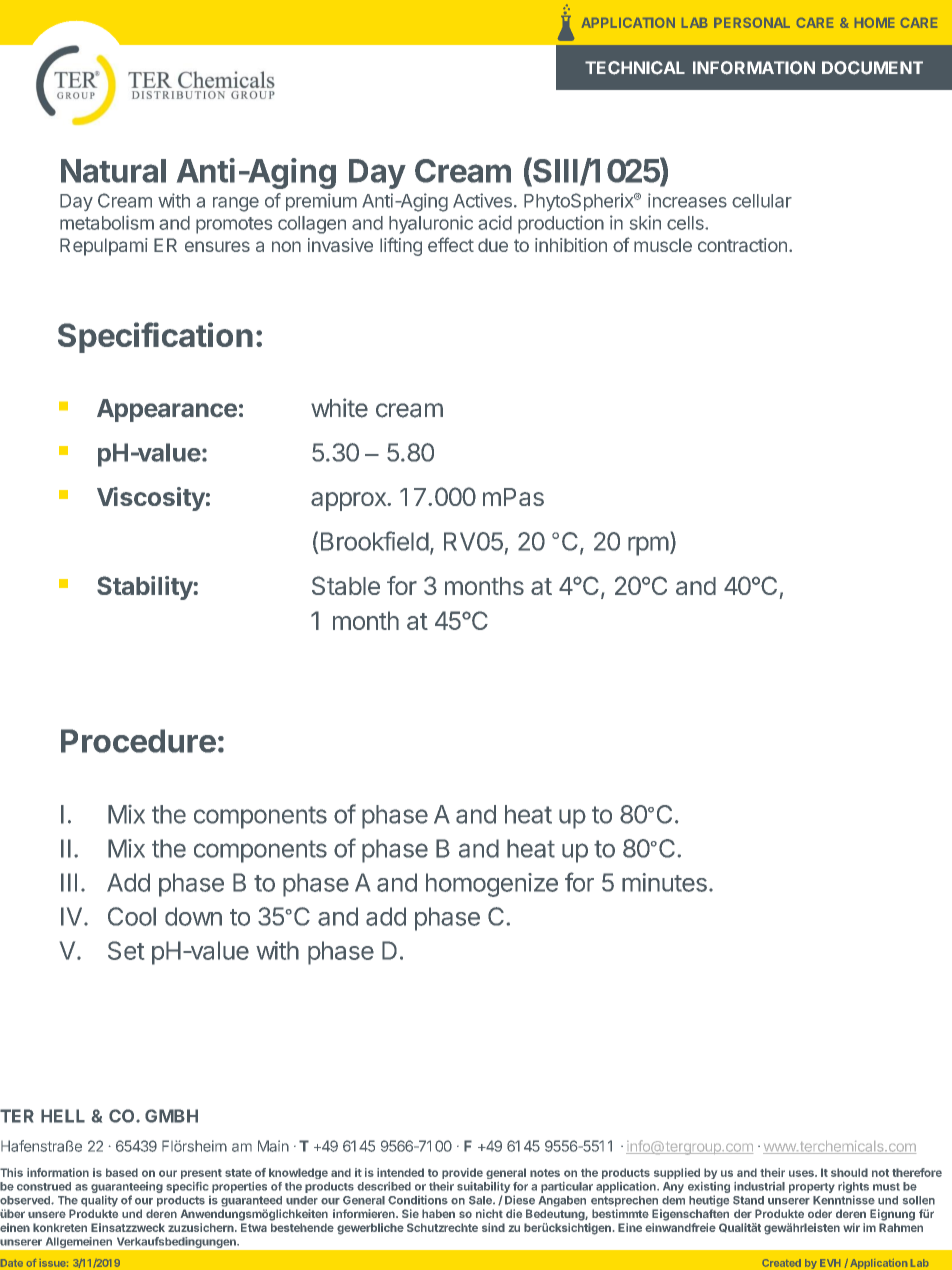 The width and height of the document is (952, 1270). What do you see at coordinates (648, 546) in the document?
I see `rpm` at bounding box center [648, 546].
